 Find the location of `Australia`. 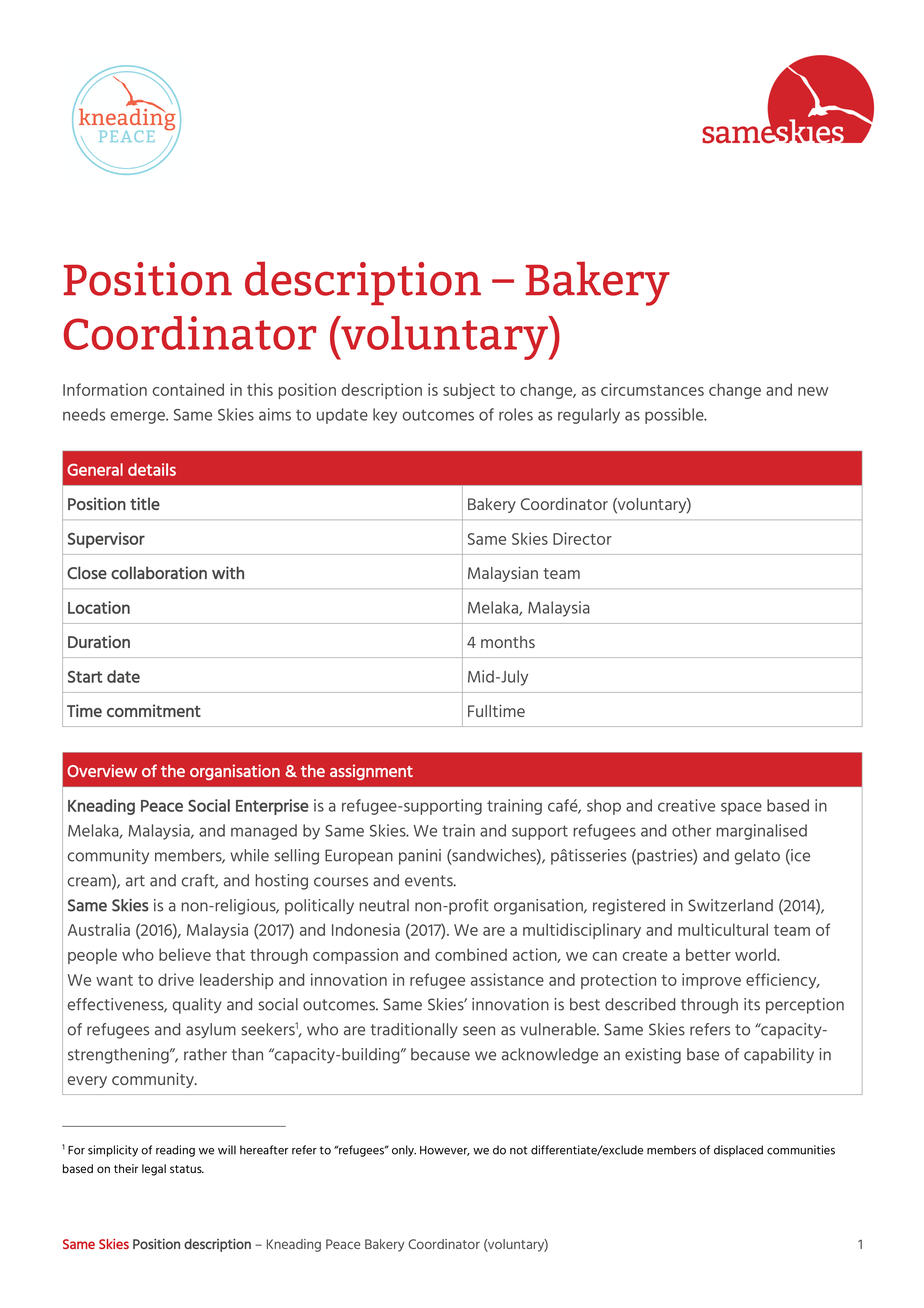

Australia is located at coordinates (99, 929).
